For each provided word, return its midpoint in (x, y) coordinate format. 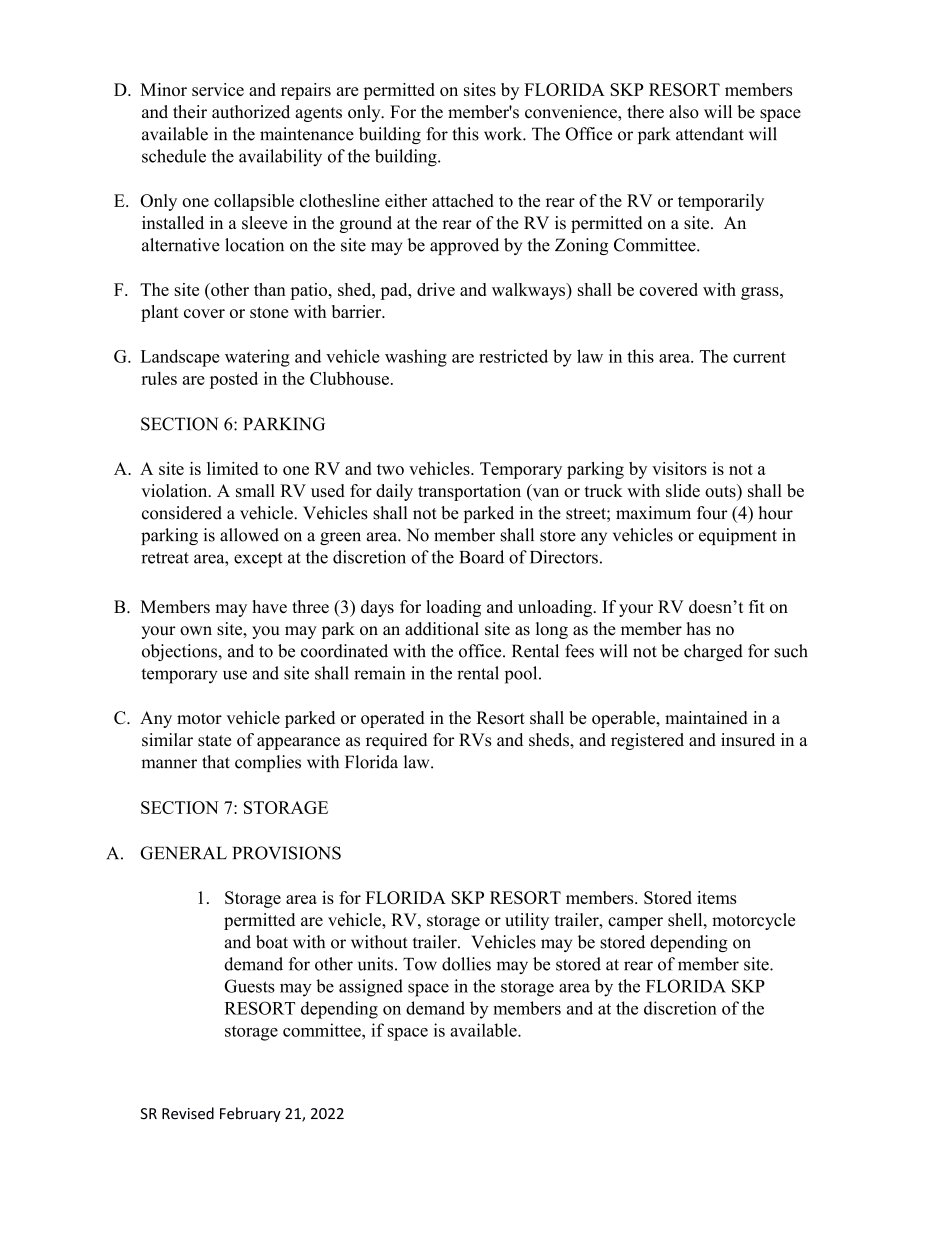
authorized (251, 112)
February (250, 1114)
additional (442, 629)
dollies (466, 964)
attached (463, 200)
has (698, 629)
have (269, 606)
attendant (710, 134)
